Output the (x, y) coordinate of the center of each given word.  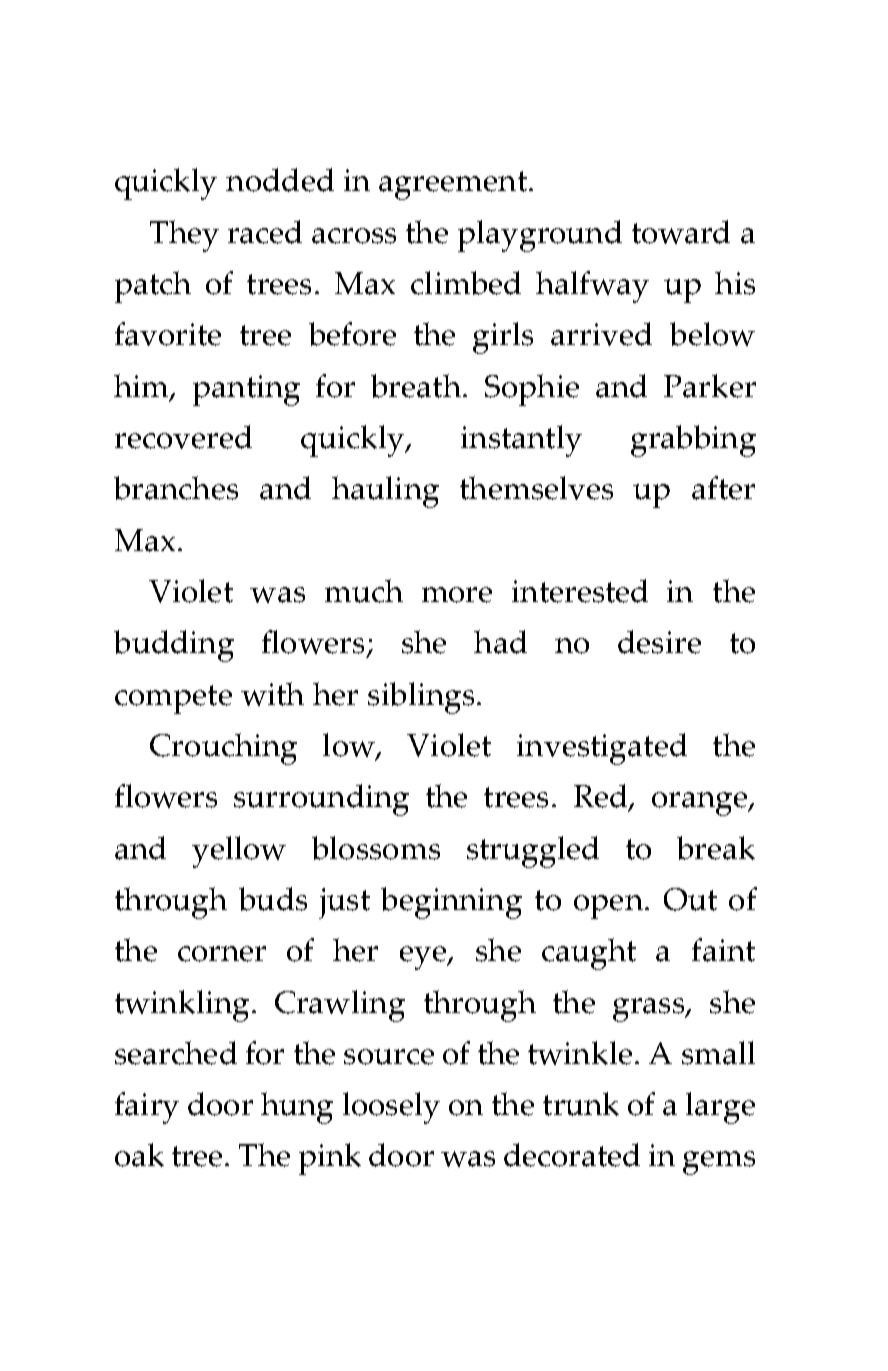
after (723, 488)
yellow (239, 852)
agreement (453, 185)
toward (681, 232)
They (184, 236)
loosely (391, 1108)
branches (176, 488)
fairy (147, 1108)
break (716, 848)
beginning (451, 903)
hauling (385, 492)
